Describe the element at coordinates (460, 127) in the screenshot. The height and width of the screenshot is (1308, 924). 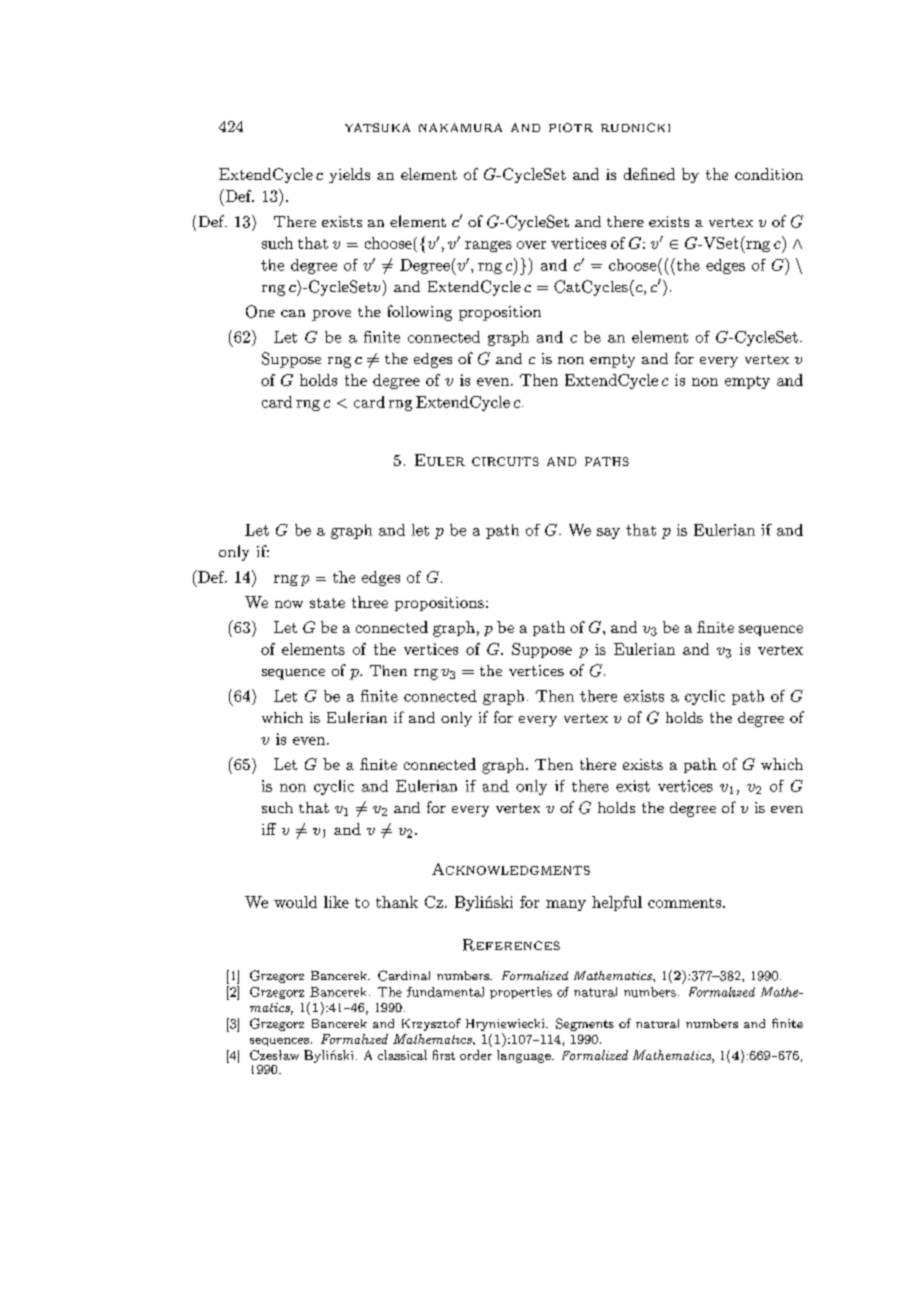
I see `nakamura` at that location.
